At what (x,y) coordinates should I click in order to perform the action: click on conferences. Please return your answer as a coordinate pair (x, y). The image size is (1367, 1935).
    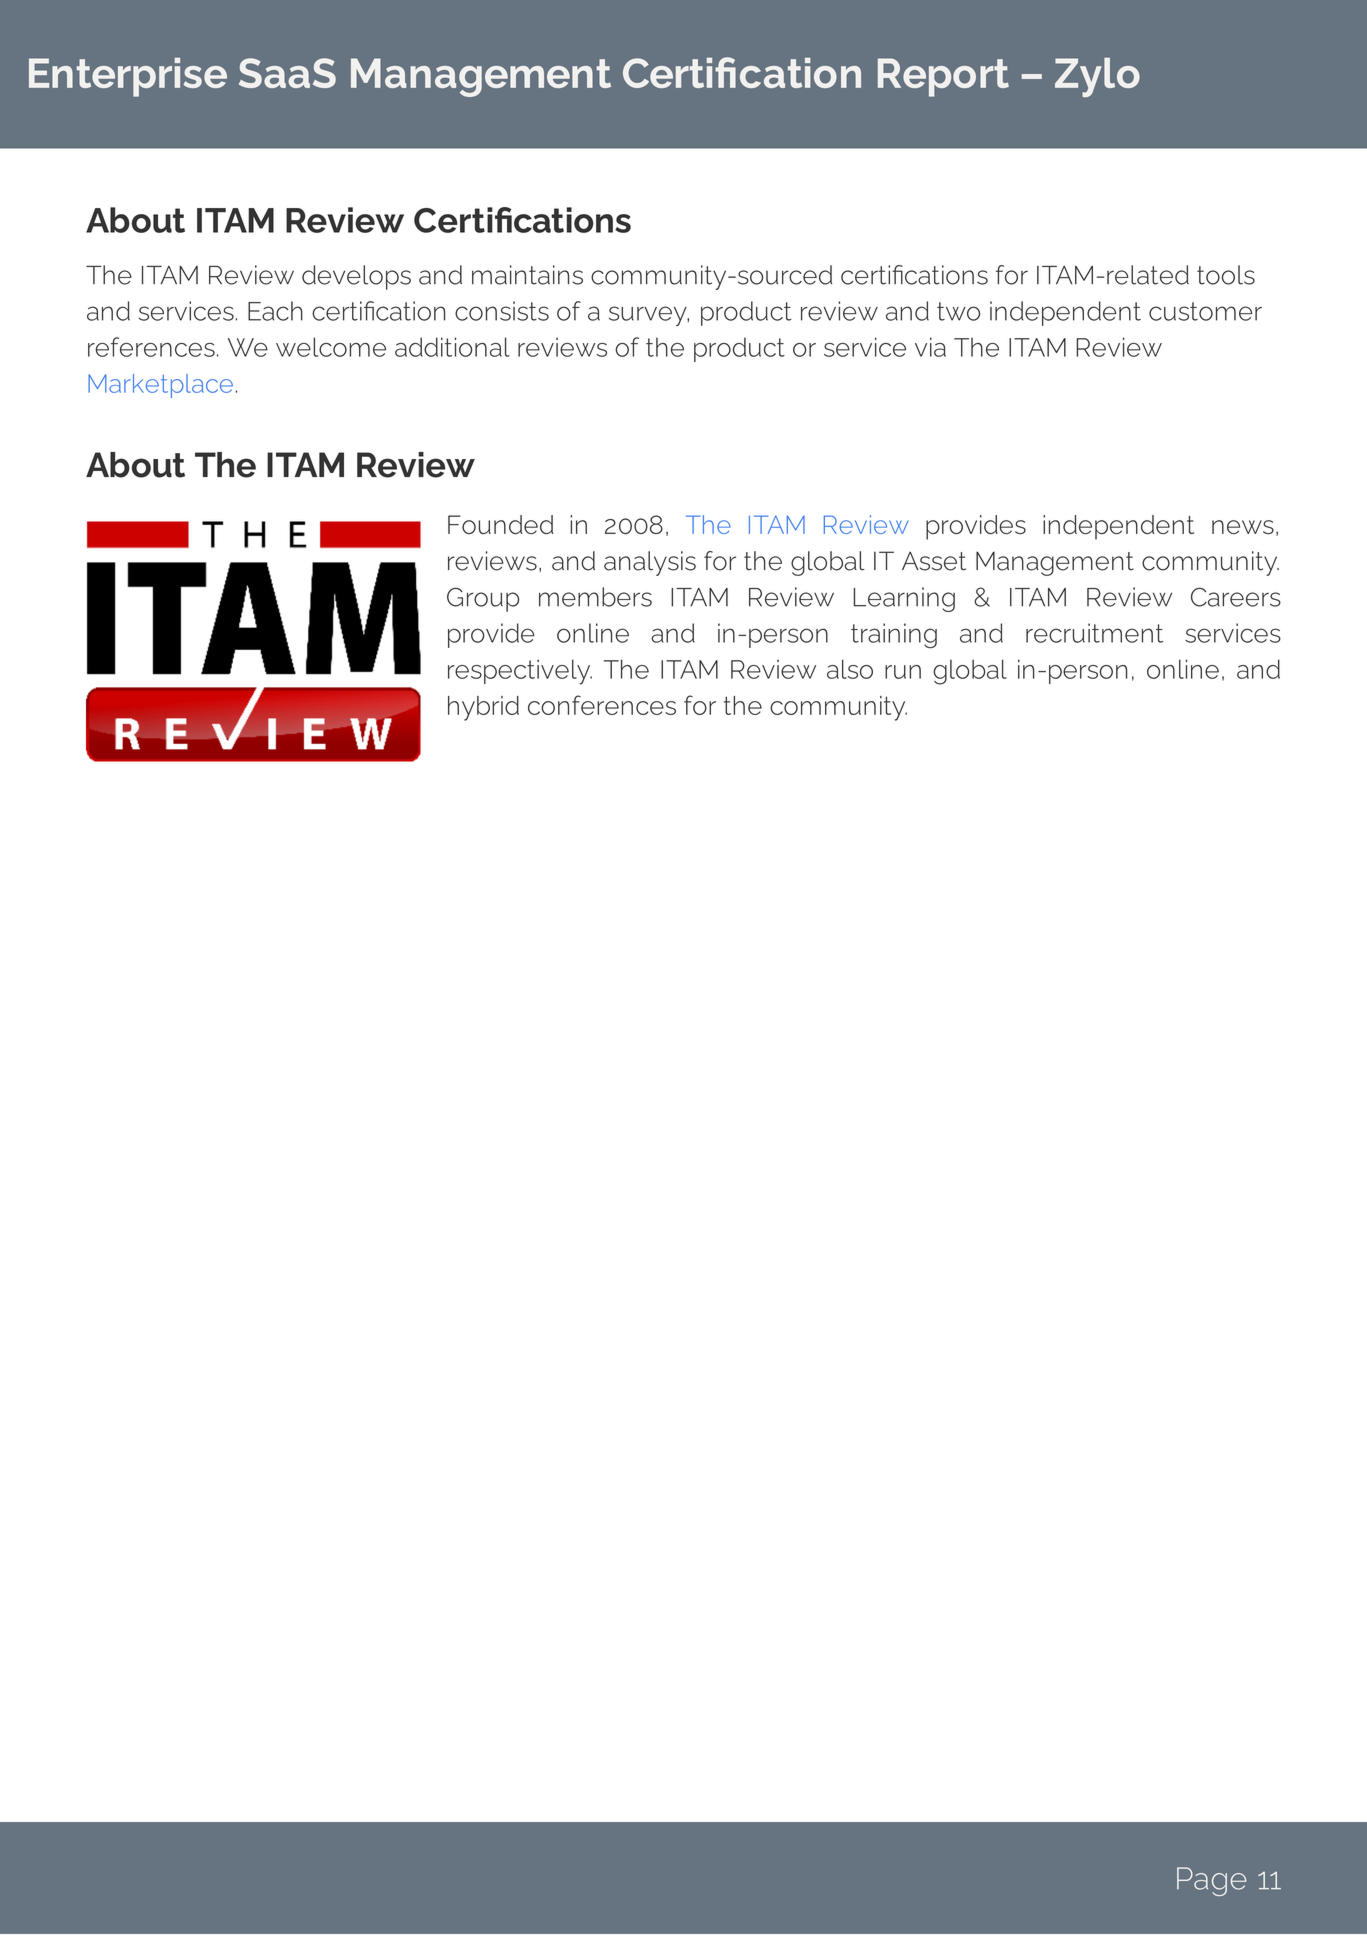
    Looking at the image, I should click on (602, 705).
